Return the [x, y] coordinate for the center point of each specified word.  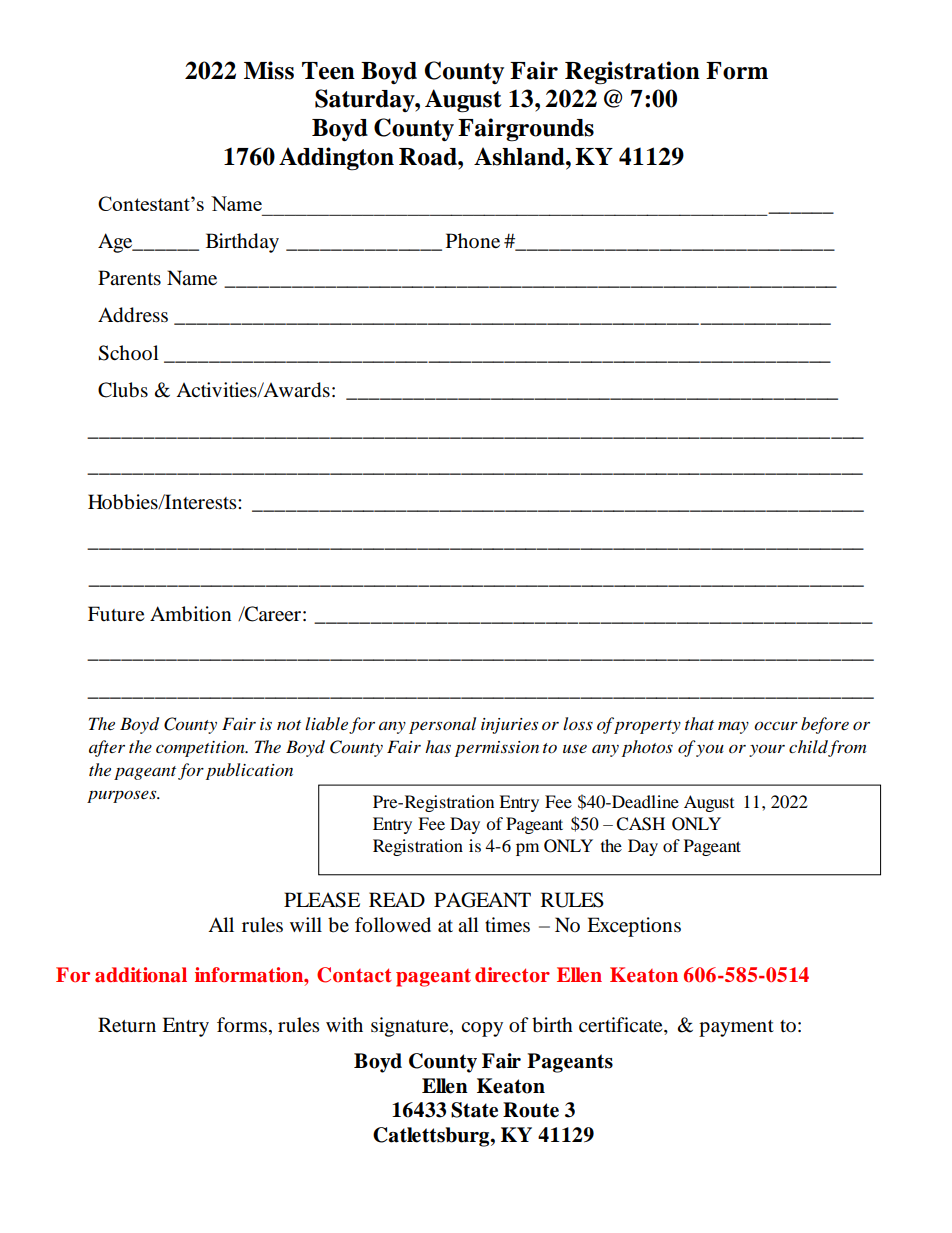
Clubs [123, 390]
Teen [328, 71]
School [128, 353]
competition [201, 749]
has [438, 746]
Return [127, 1024]
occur [776, 726]
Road [429, 157]
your [767, 750]
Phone [473, 240]
